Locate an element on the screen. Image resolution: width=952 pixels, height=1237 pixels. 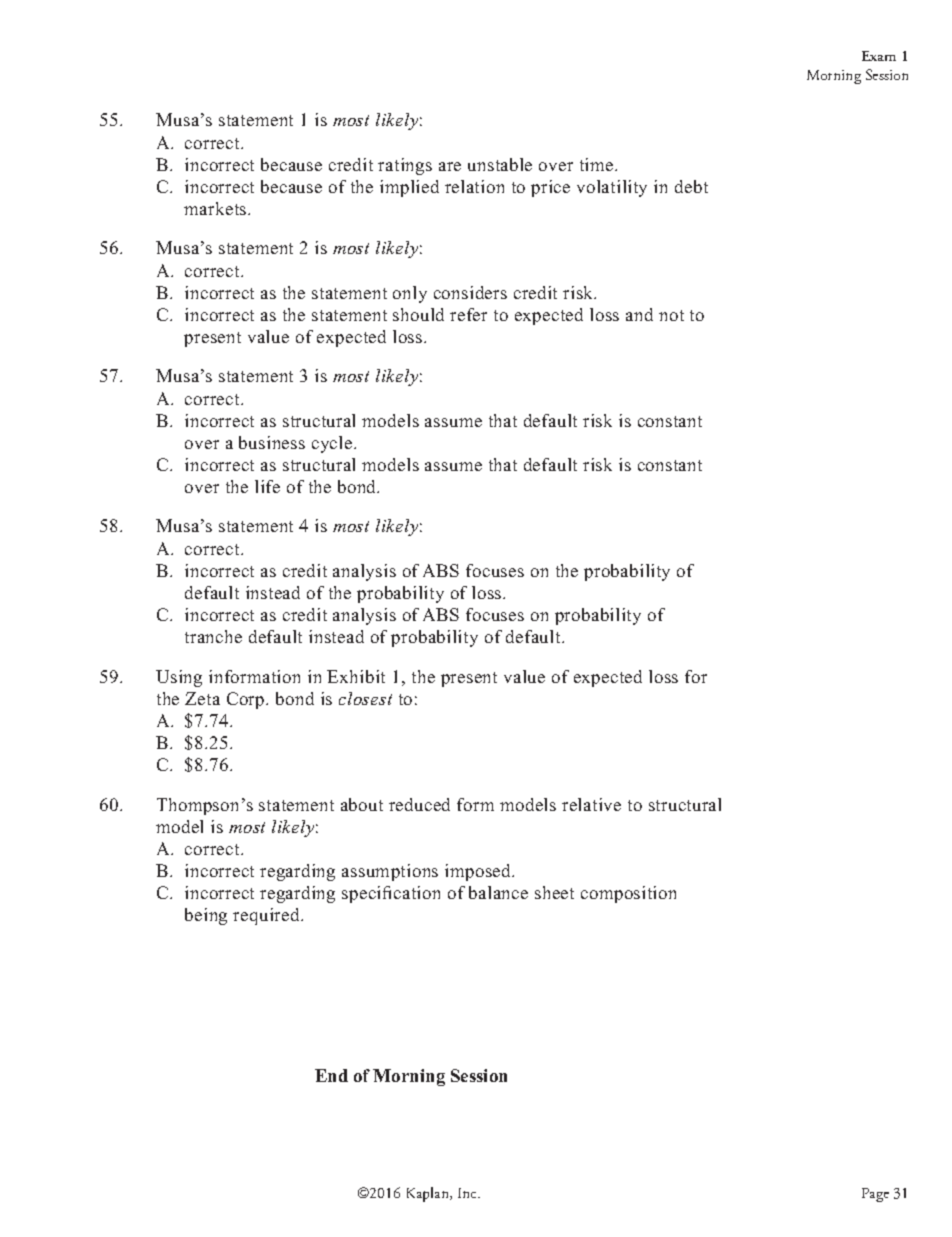
Exam is located at coordinates (879, 56).
